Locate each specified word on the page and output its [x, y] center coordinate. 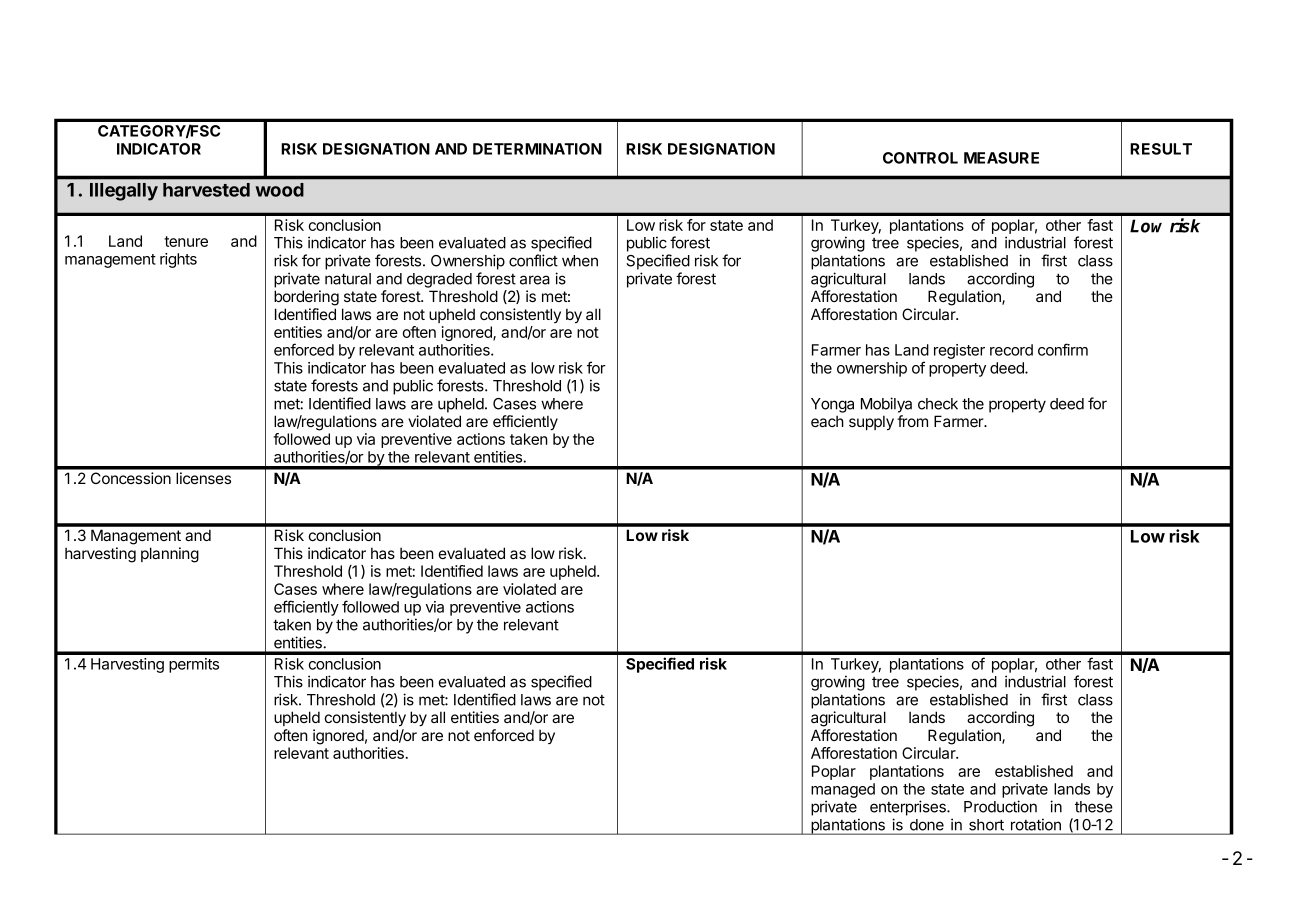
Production [1000, 806]
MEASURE [1001, 158]
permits [194, 665]
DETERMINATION [537, 149]
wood [279, 190]
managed [843, 790]
